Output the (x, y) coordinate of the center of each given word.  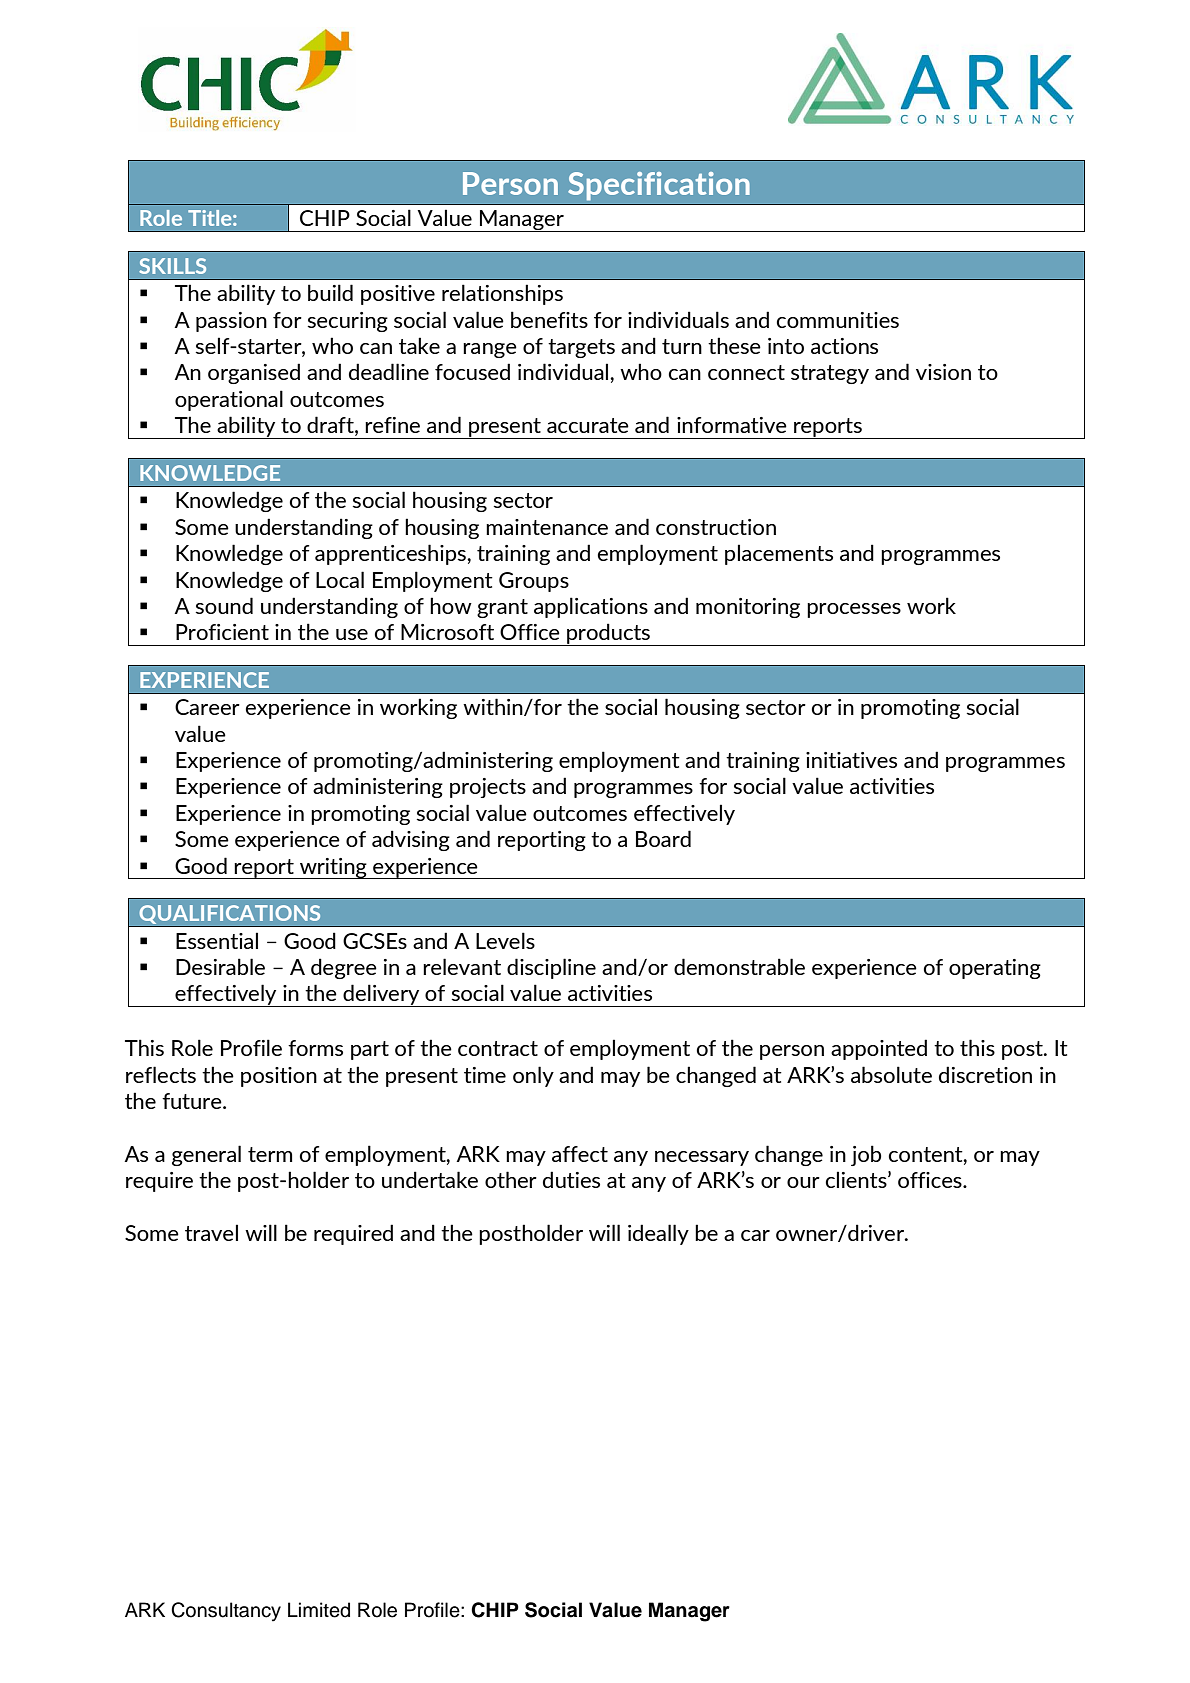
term (270, 1154)
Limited (319, 1610)
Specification (659, 186)
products (608, 634)
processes (854, 610)
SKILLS (172, 266)
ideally (658, 1234)
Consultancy (226, 1612)
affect (580, 1154)
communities (837, 320)
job (866, 1155)
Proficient (222, 632)
